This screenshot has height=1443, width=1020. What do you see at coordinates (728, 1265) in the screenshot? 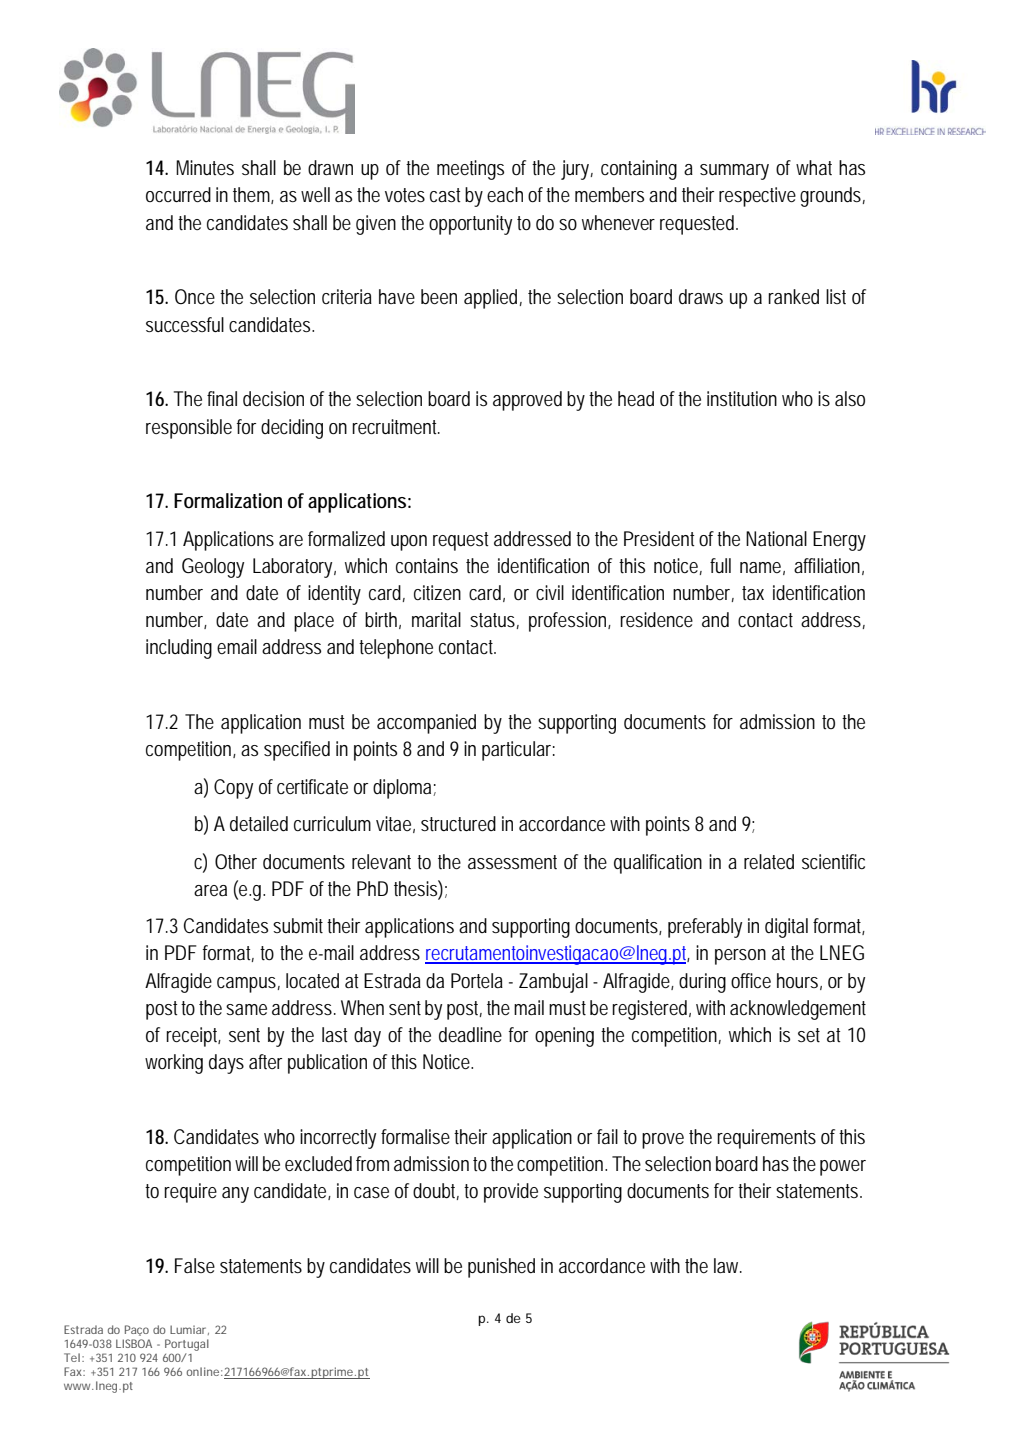
I see `law` at bounding box center [728, 1265].
